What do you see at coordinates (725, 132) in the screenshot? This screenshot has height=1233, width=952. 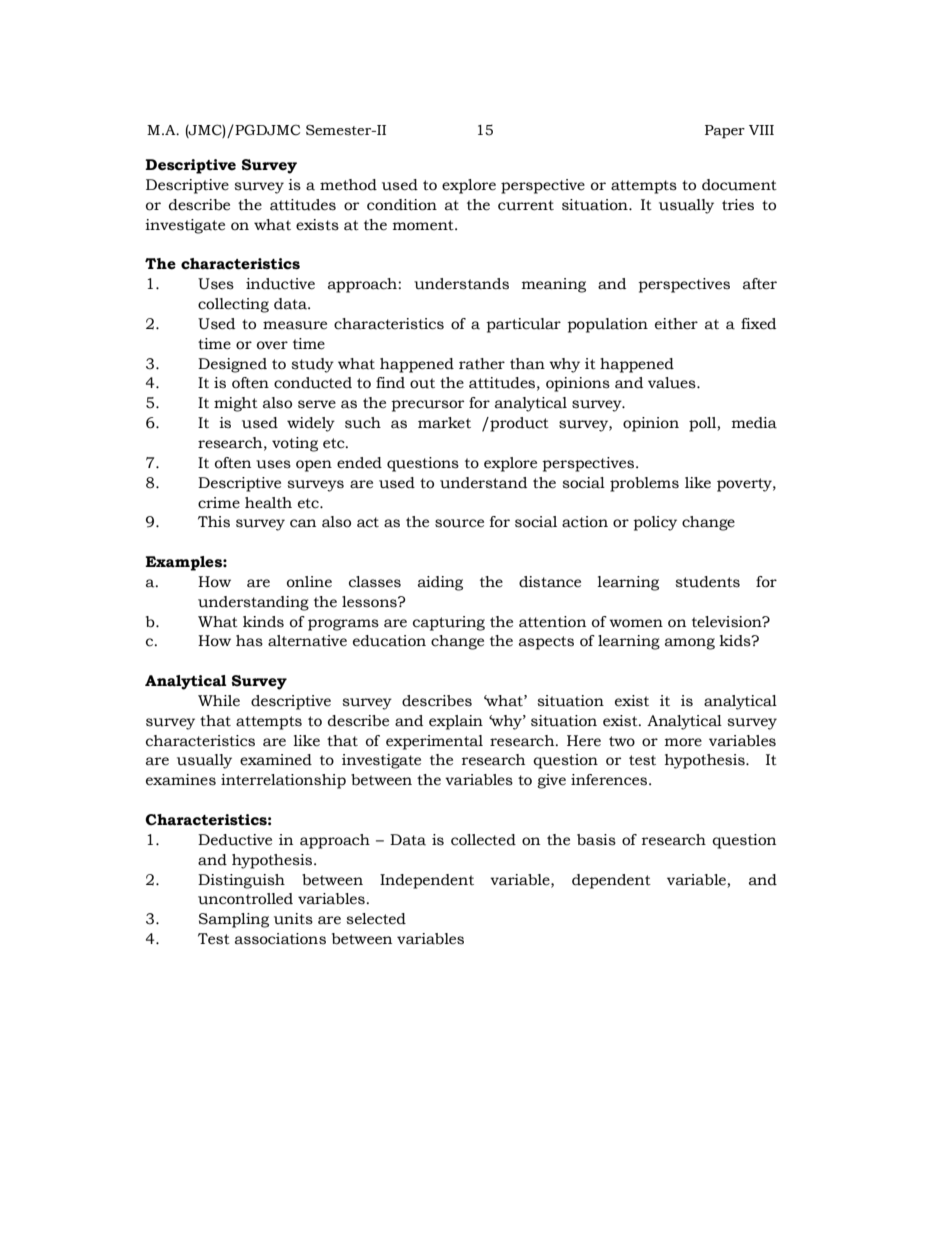 I see `Paper` at bounding box center [725, 132].
